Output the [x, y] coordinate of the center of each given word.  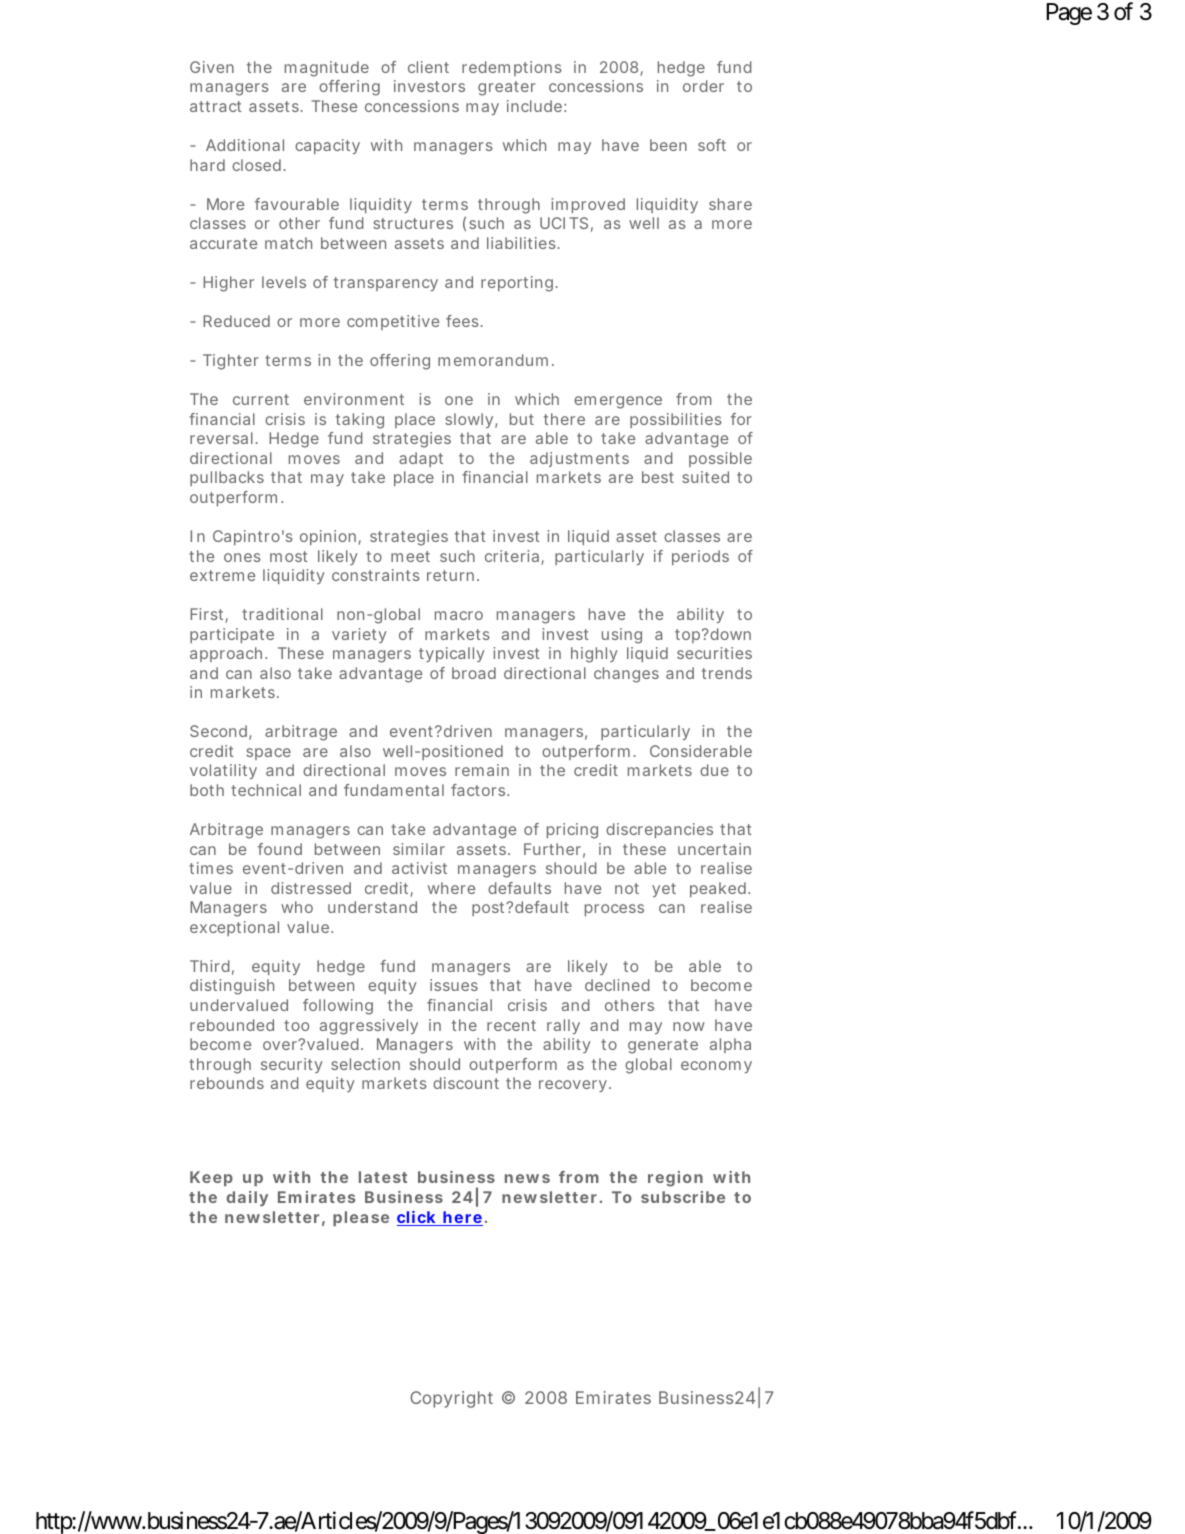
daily [247, 1198]
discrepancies [659, 830]
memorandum [493, 360]
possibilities [676, 420]
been [668, 145]
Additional [245, 145]
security [292, 1065]
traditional [282, 614]
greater [507, 88]
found [280, 849]
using [622, 636]
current [261, 399]
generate [663, 1046]
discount [466, 1083]
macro [459, 615]
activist [419, 868]
